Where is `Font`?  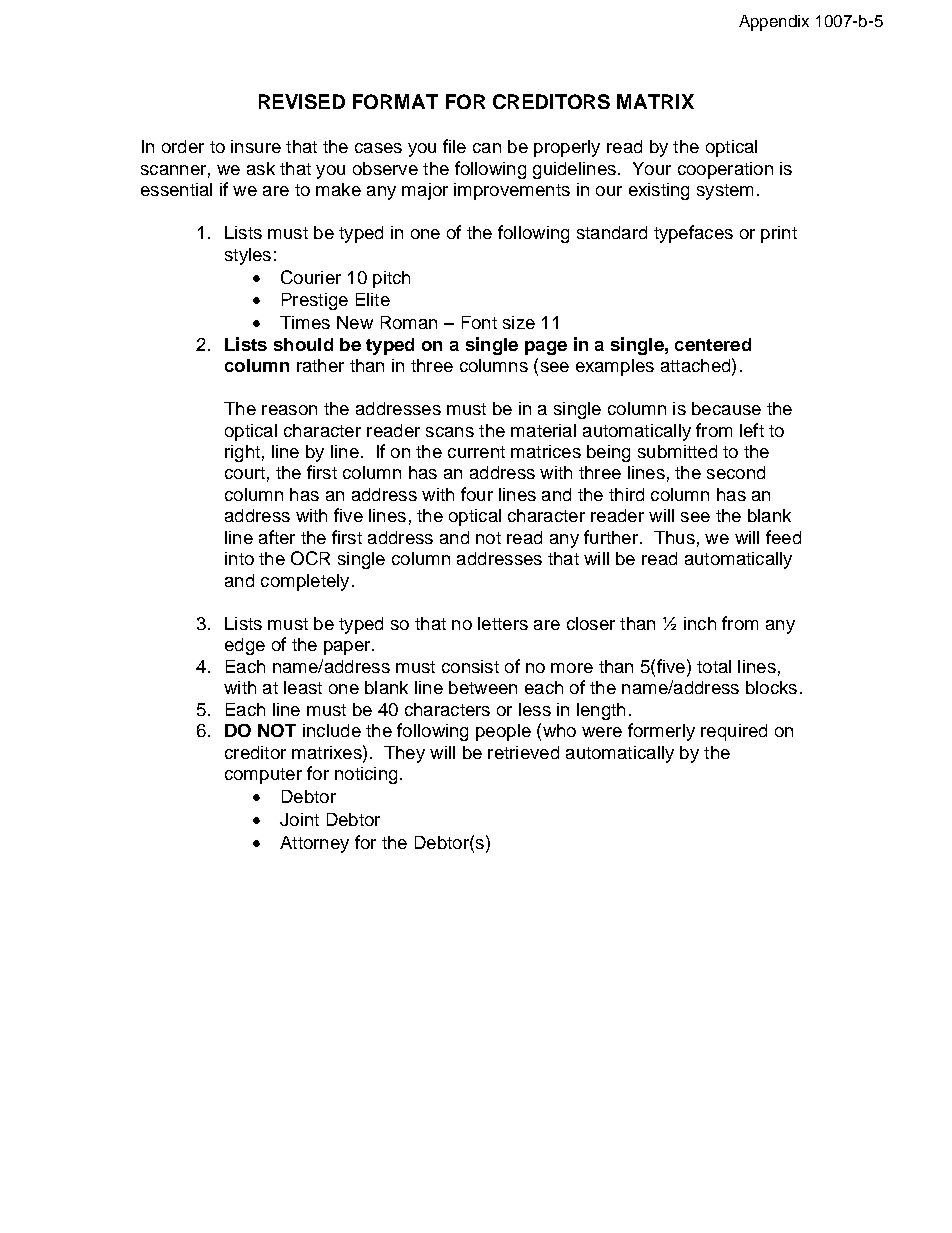
Font is located at coordinates (479, 322).
